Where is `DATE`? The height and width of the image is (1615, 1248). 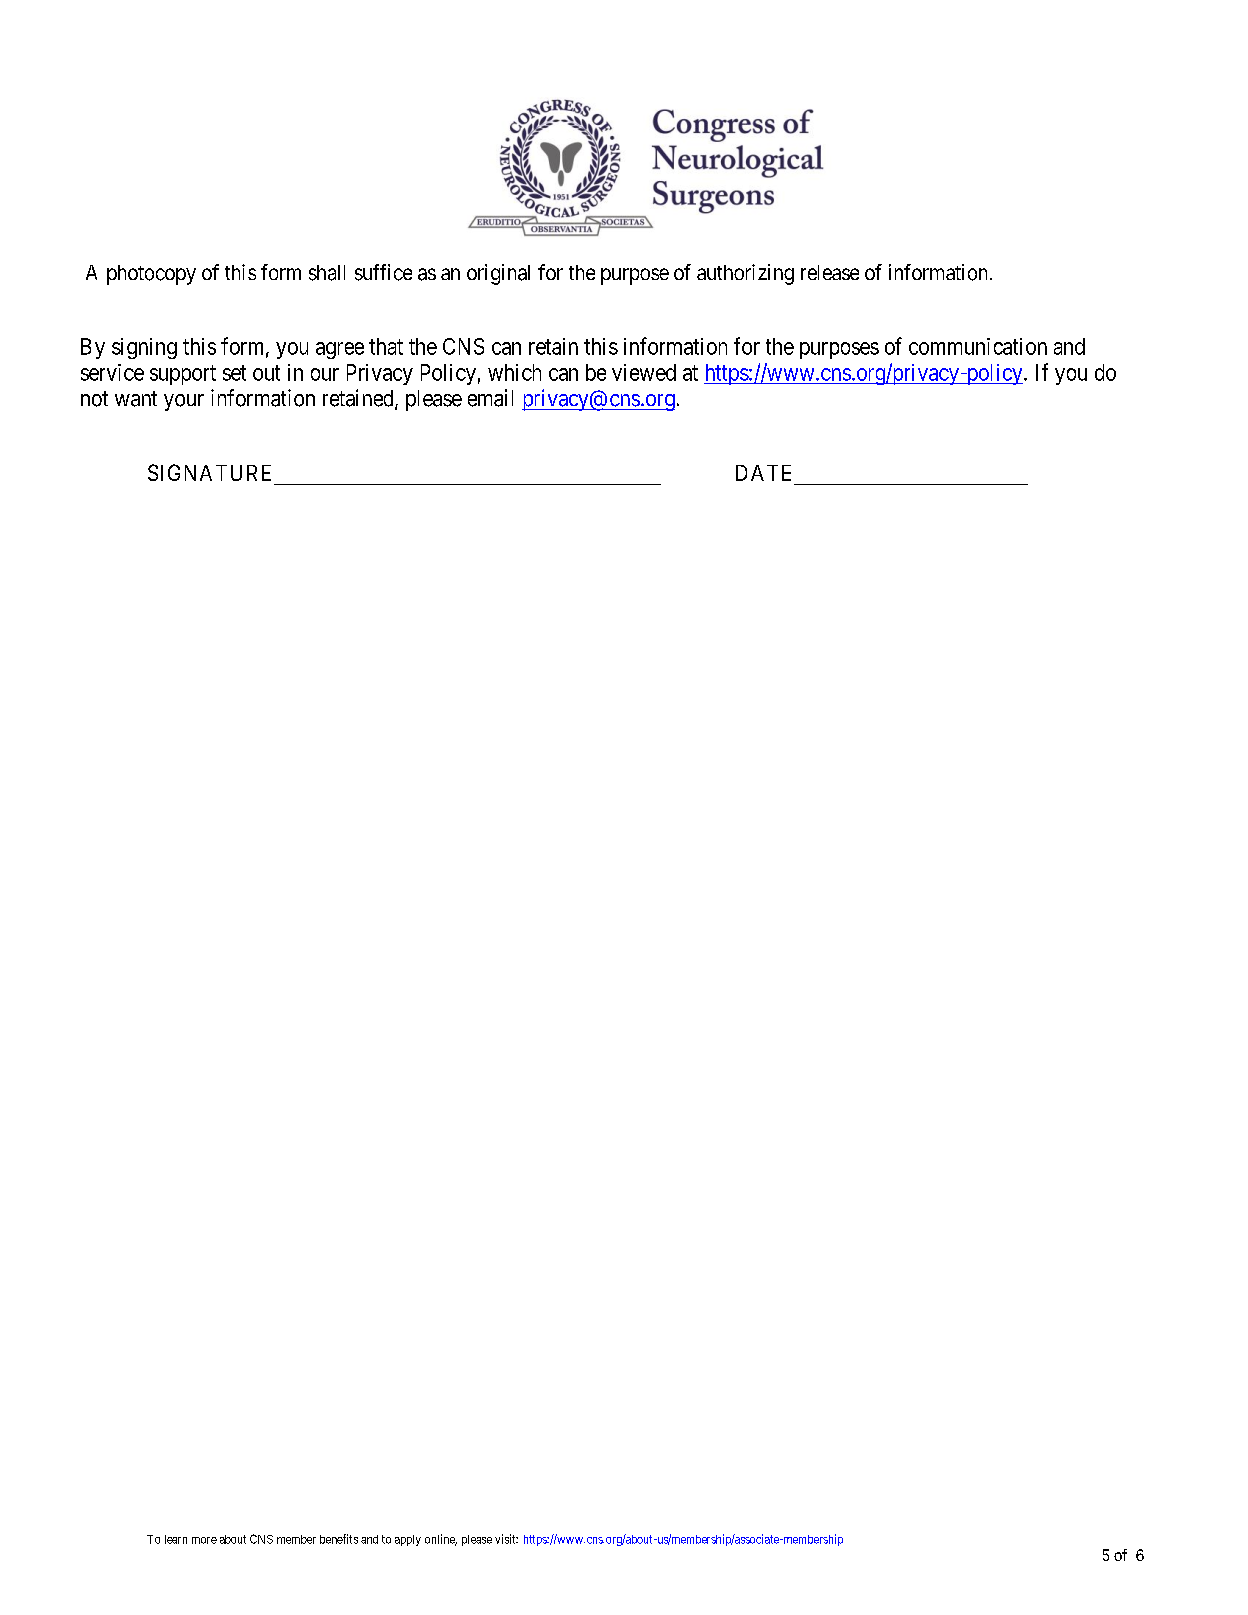 DATE is located at coordinates (763, 473).
